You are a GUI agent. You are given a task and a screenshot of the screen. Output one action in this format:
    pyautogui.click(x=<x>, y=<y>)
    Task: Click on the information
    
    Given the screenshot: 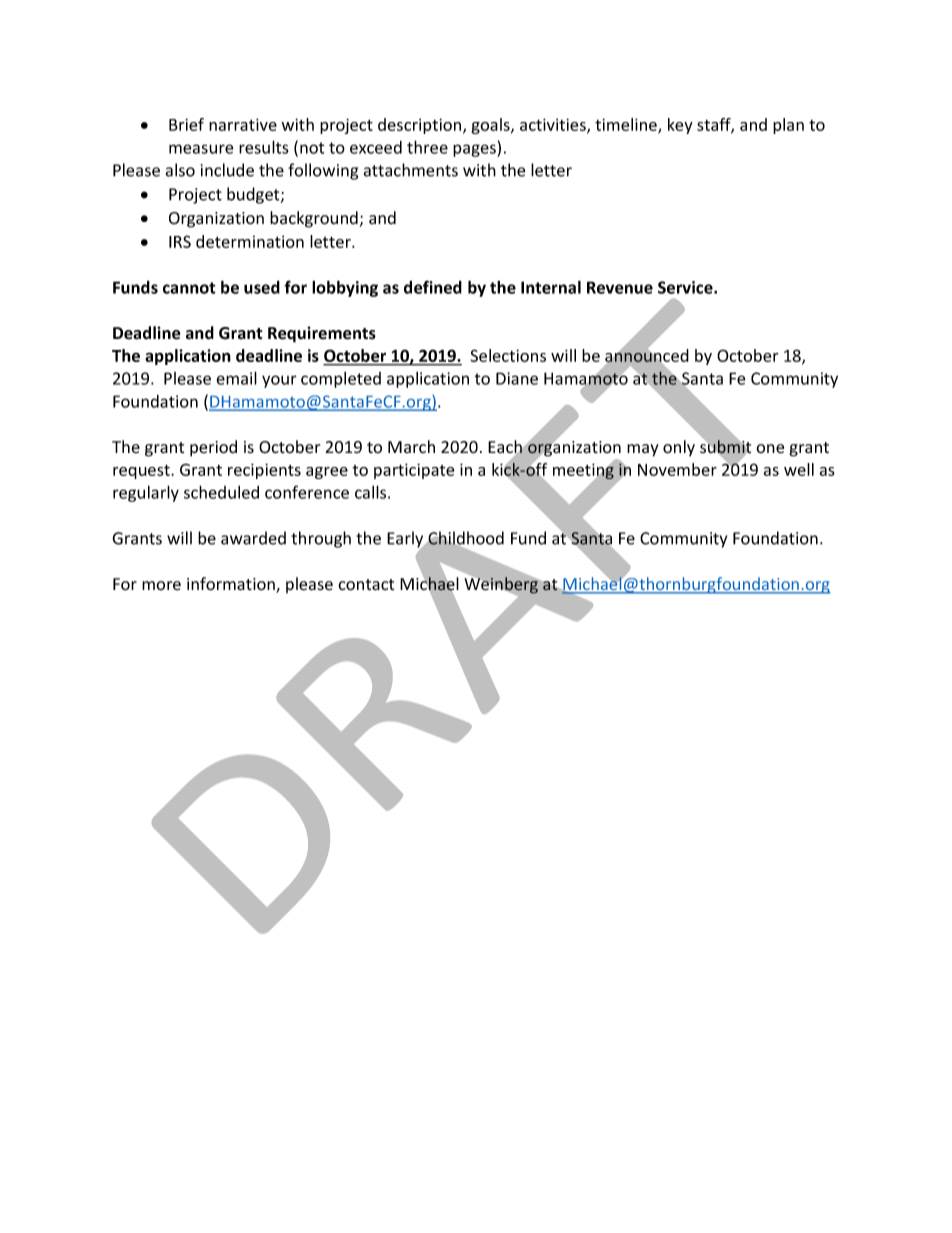 What is the action you would take?
    pyautogui.click(x=232, y=585)
